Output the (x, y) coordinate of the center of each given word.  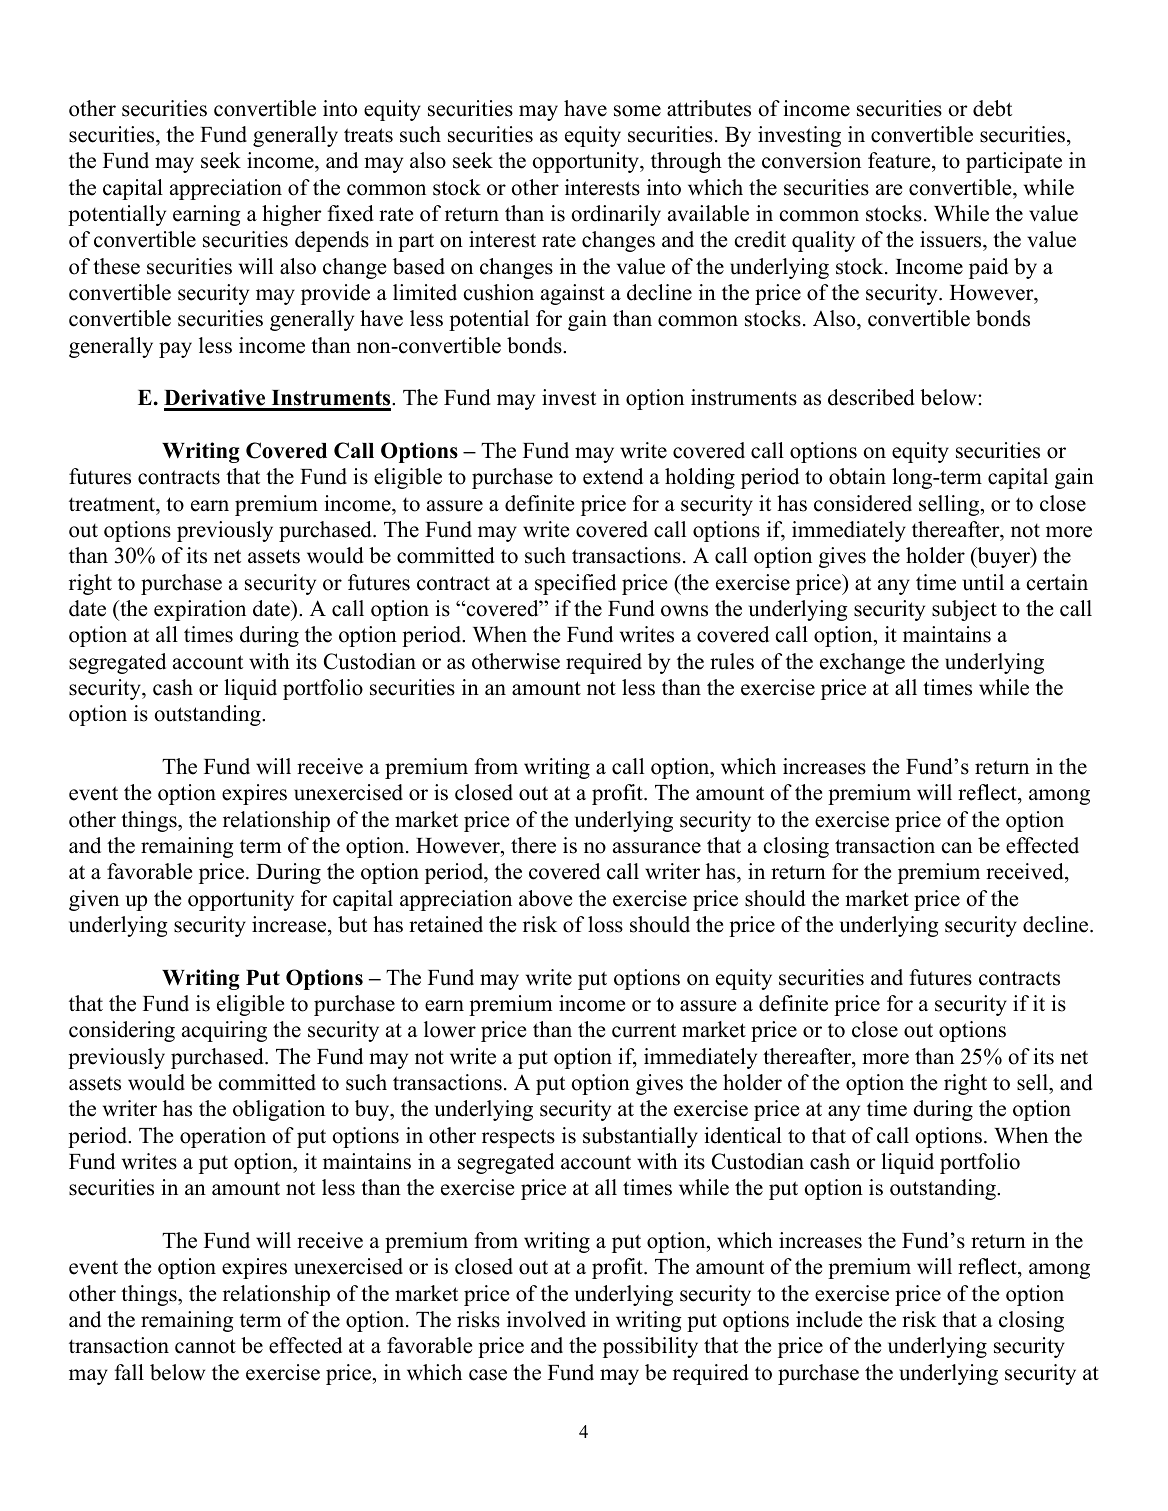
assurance (657, 848)
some (637, 111)
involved (546, 1319)
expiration (200, 610)
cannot (205, 1346)
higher (292, 215)
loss (605, 924)
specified (575, 584)
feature (900, 162)
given (94, 900)
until (983, 582)
